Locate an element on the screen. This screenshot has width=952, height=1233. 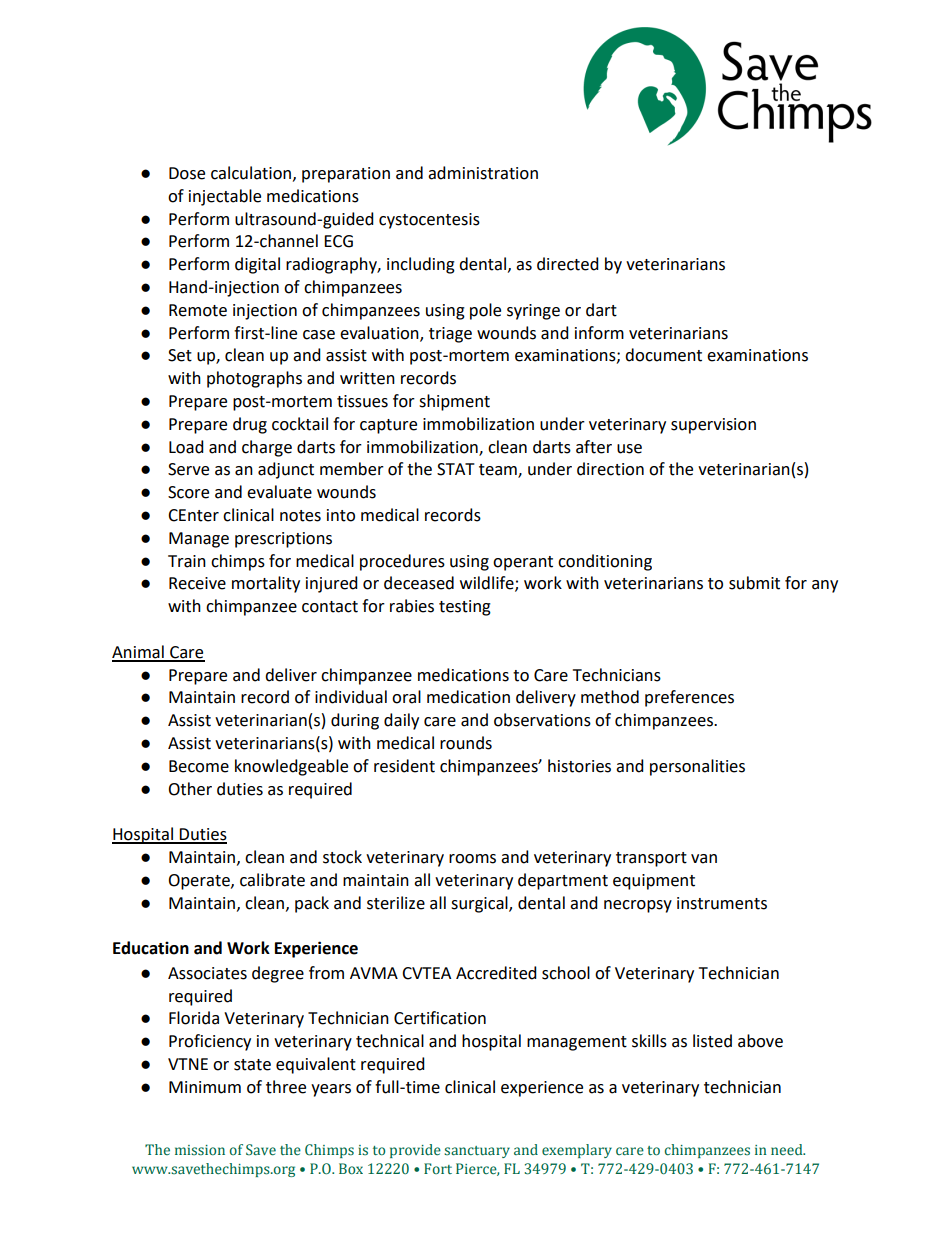
administration is located at coordinates (483, 173).
